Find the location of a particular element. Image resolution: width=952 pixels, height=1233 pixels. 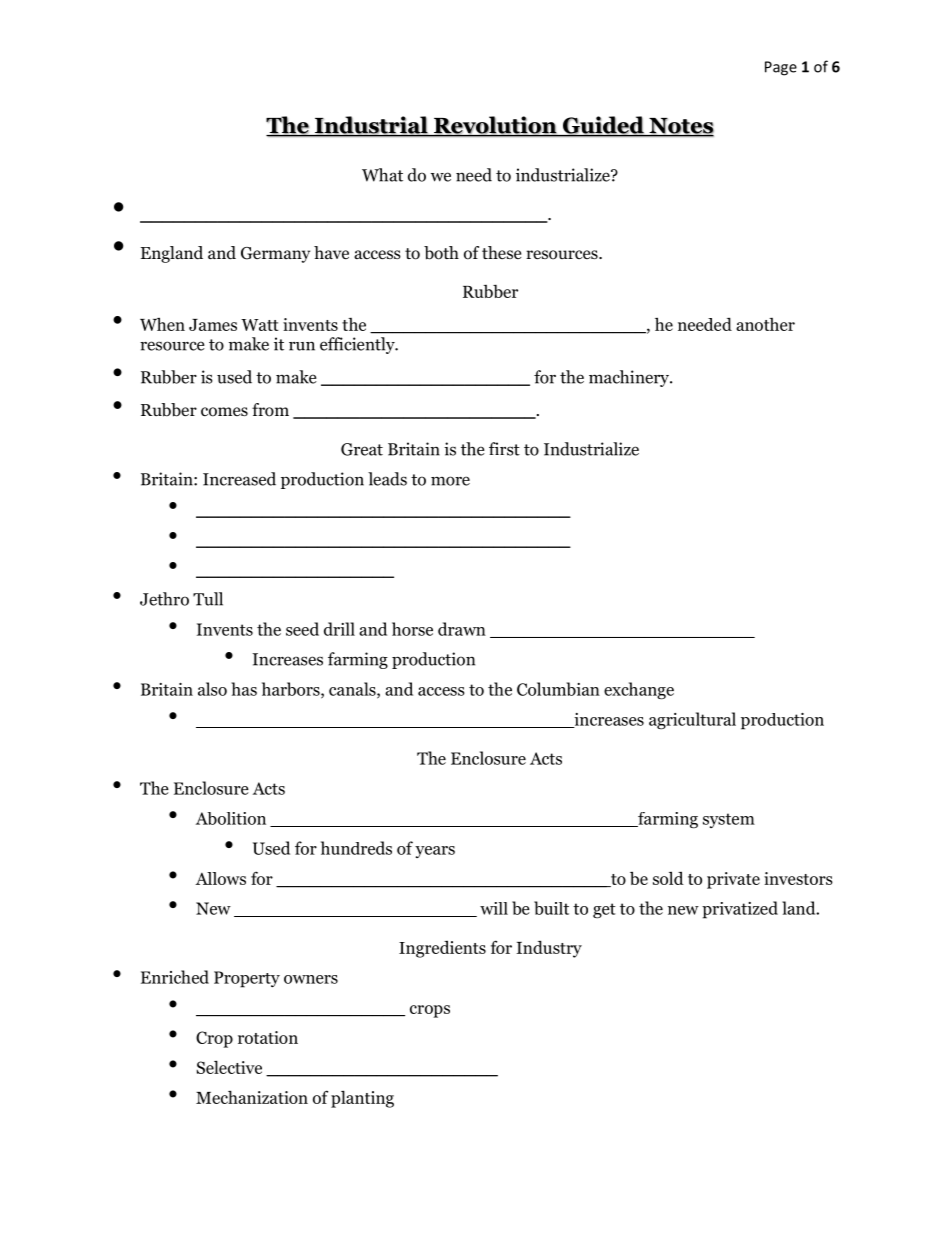

planting is located at coordinates (362, 1099).
